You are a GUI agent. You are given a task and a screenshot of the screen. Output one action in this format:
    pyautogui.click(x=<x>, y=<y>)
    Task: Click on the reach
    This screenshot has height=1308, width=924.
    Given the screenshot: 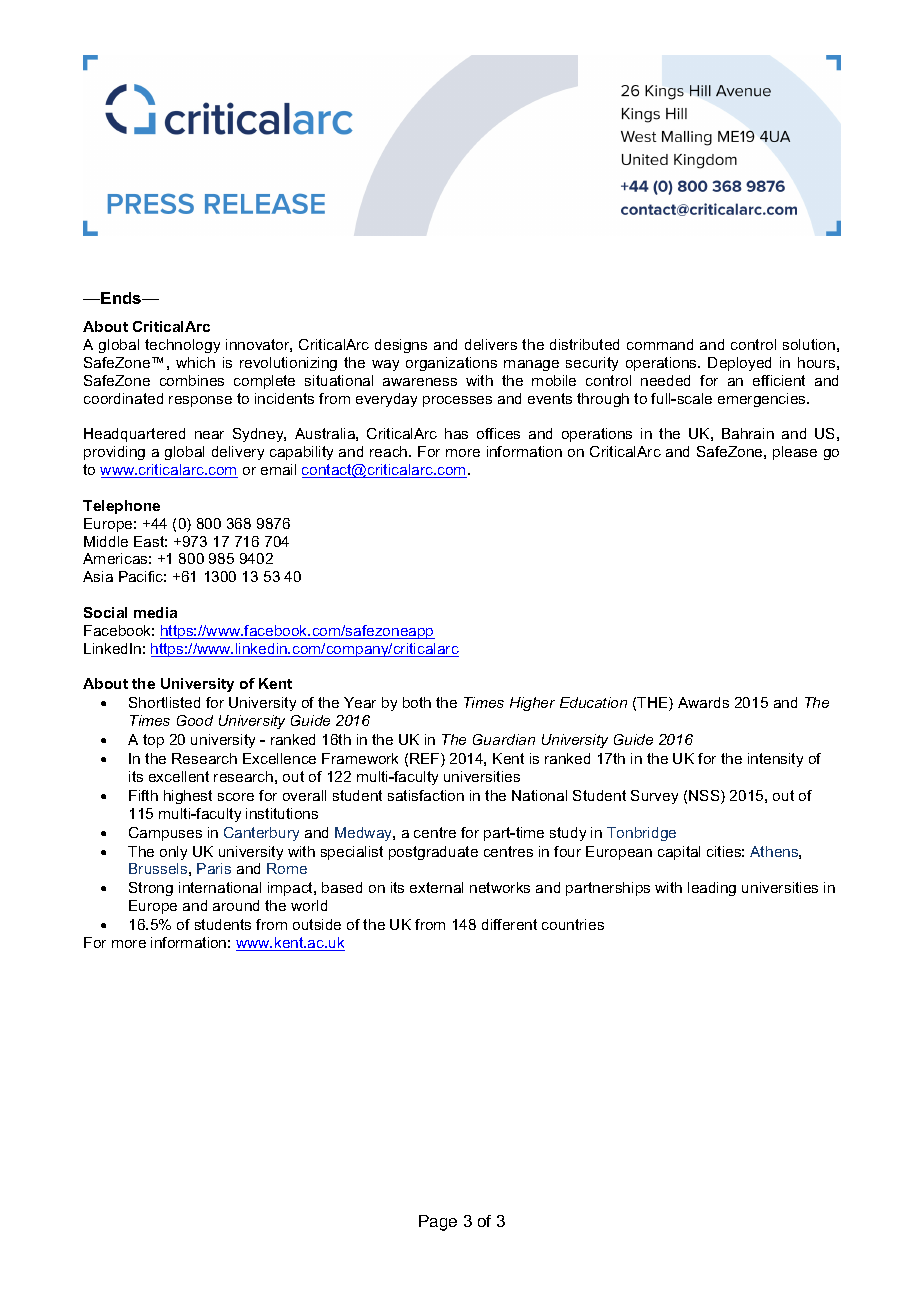 What is the action you would take?
    pyautogui.click(x=390, y=451)
